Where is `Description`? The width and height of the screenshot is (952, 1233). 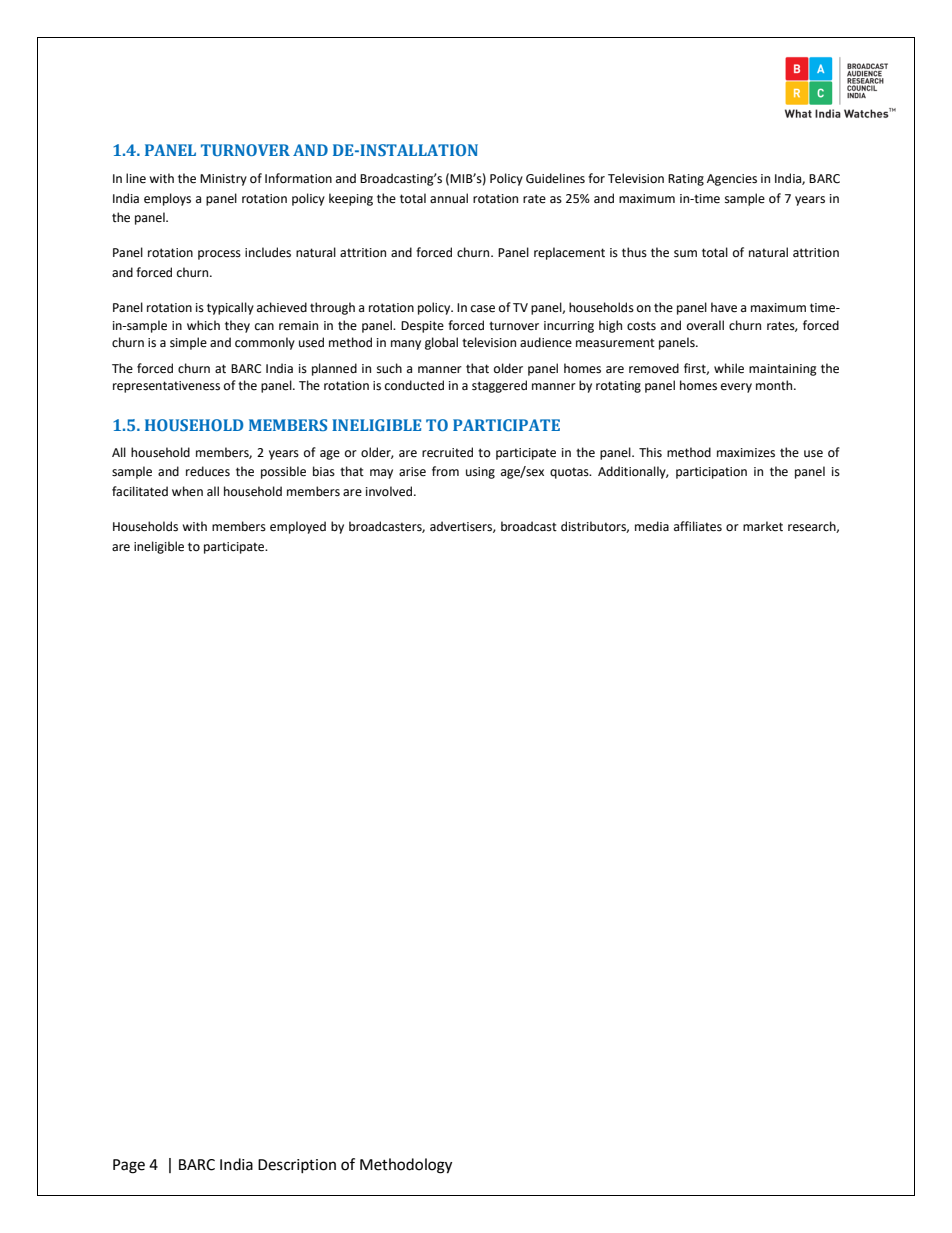 Description is located at coordinates (297, 1166).
